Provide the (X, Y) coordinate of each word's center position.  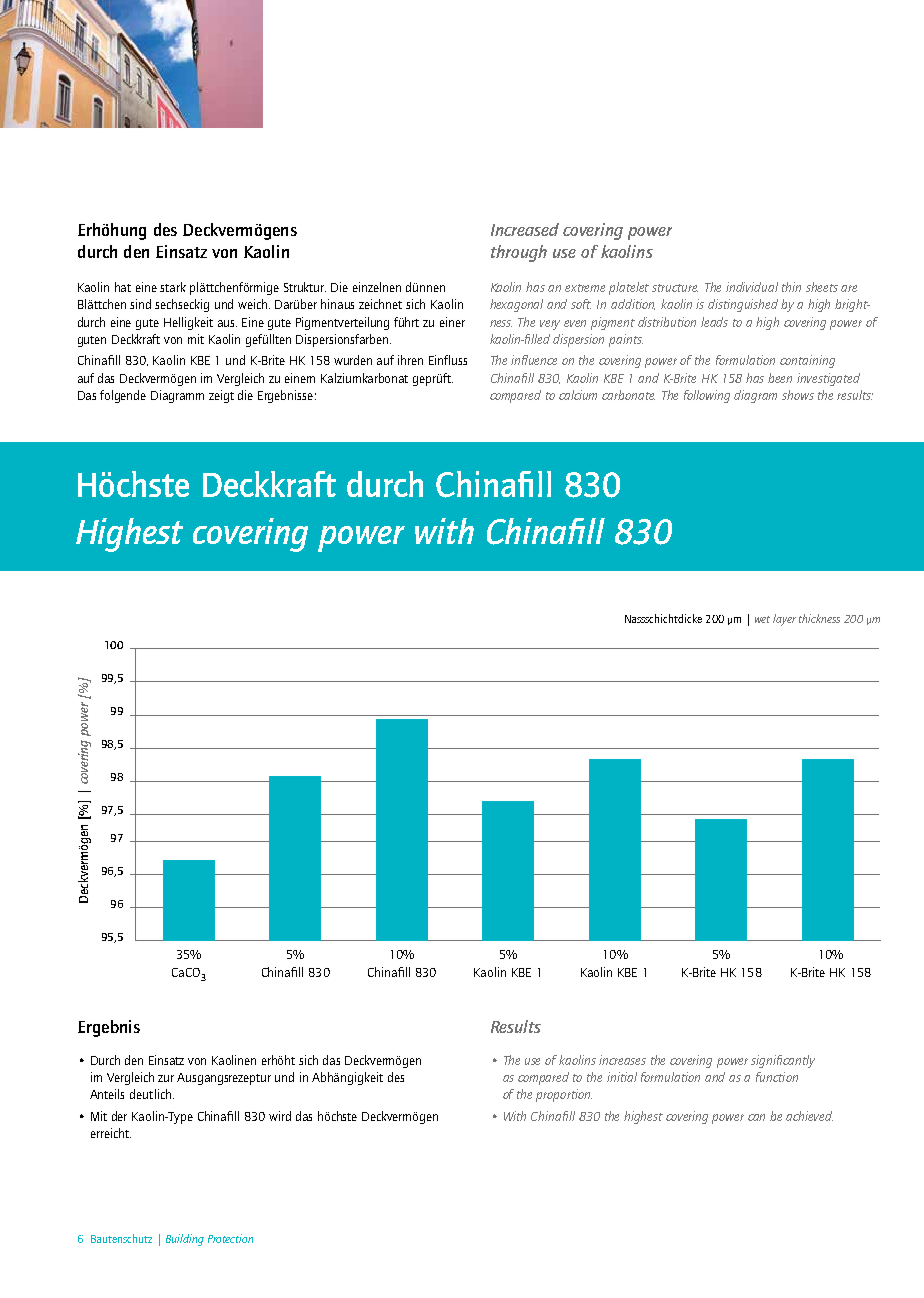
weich (254, 304)
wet (762, 619)
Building (185, 1240)
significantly (783, 1061)
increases (622, 1060)
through (519, 253)
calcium (578, 395)
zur (166, 1078)
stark (173, 287)
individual (752, 287)
